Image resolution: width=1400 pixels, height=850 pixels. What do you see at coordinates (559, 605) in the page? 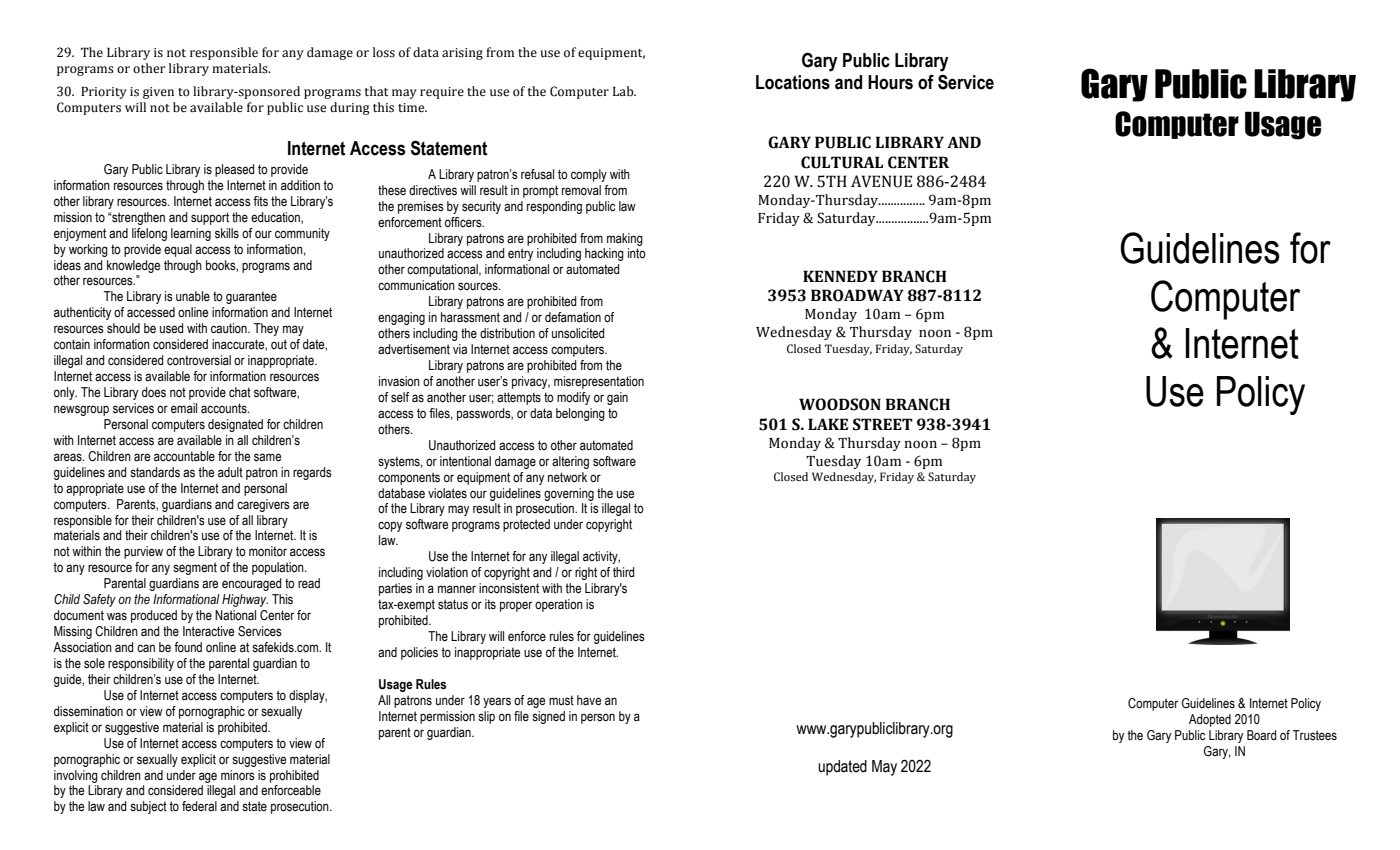
I see `operation` at bounding box center [559, 605].
